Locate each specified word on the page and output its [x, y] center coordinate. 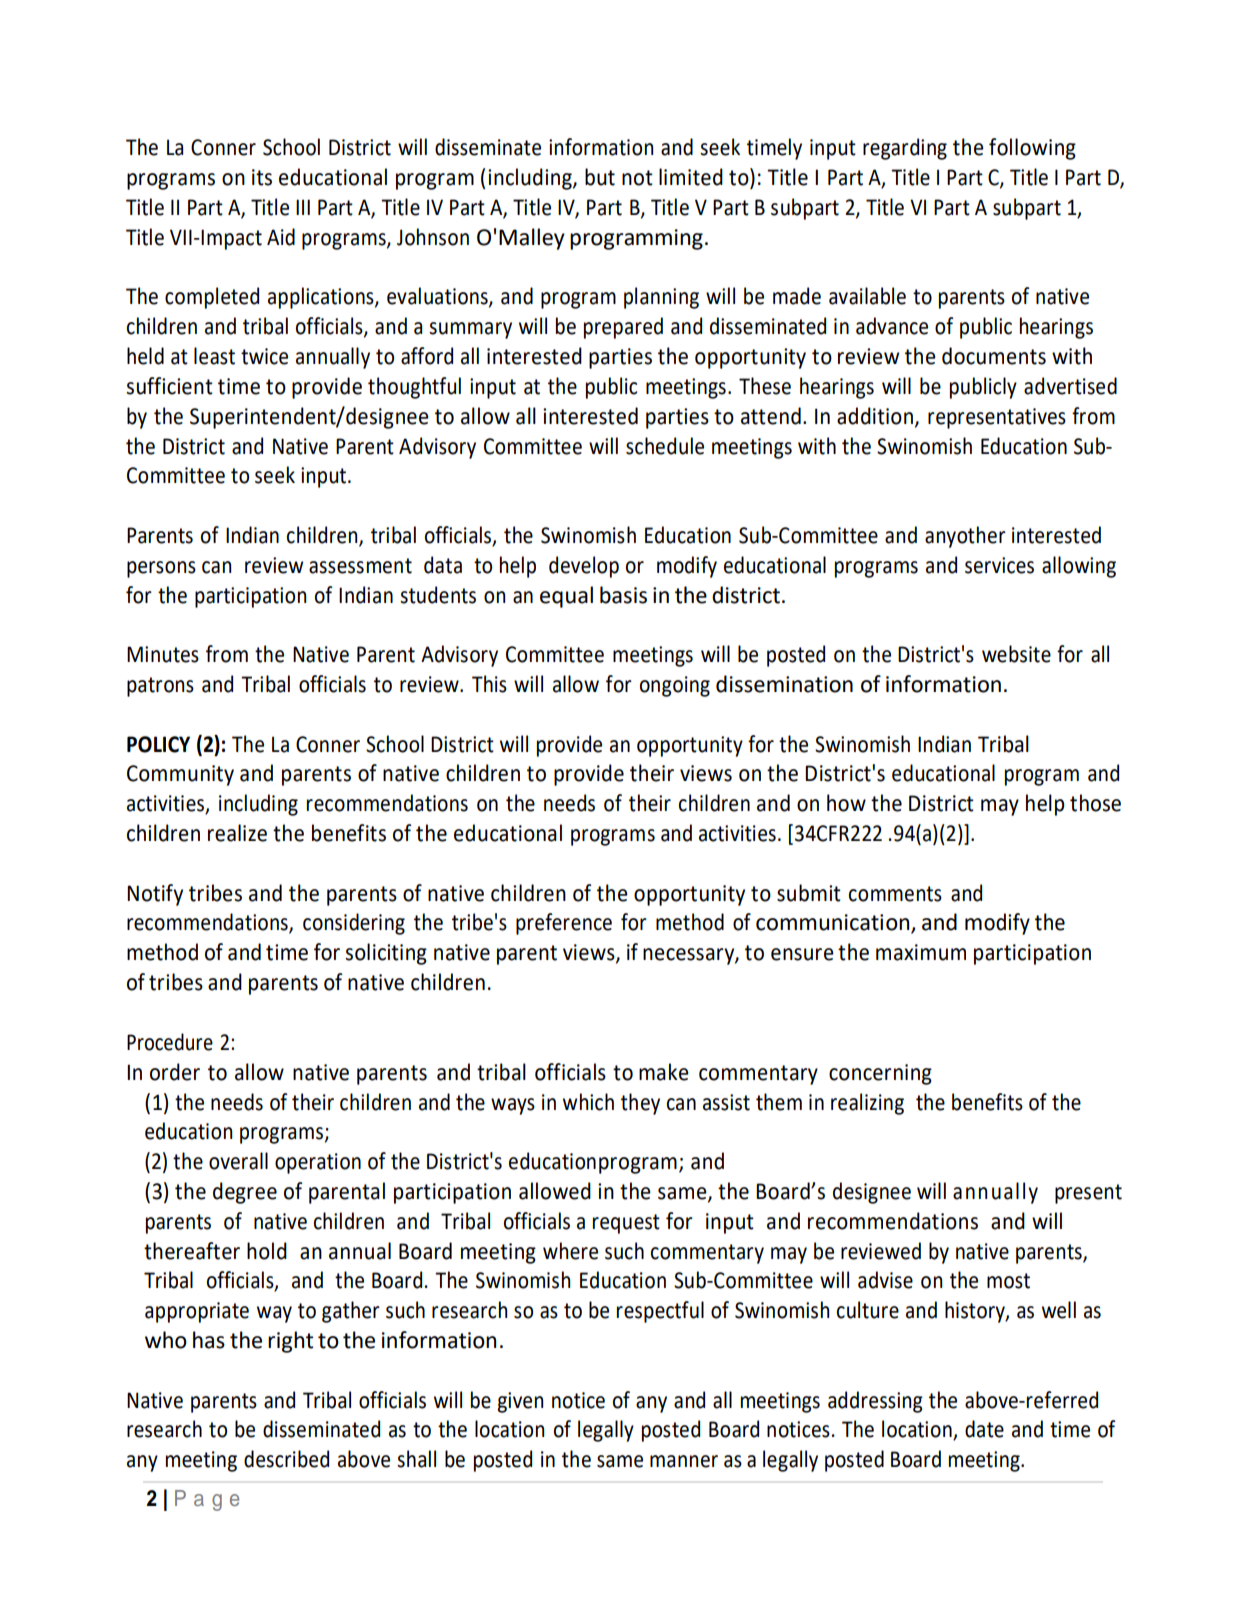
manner [684, 1461]
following [1032, 149]
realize [237, 833]
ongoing [675, 686]
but [600, 177]
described [286, 1459]
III [303, 207]
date [984, 1429]
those [1095, 803]
